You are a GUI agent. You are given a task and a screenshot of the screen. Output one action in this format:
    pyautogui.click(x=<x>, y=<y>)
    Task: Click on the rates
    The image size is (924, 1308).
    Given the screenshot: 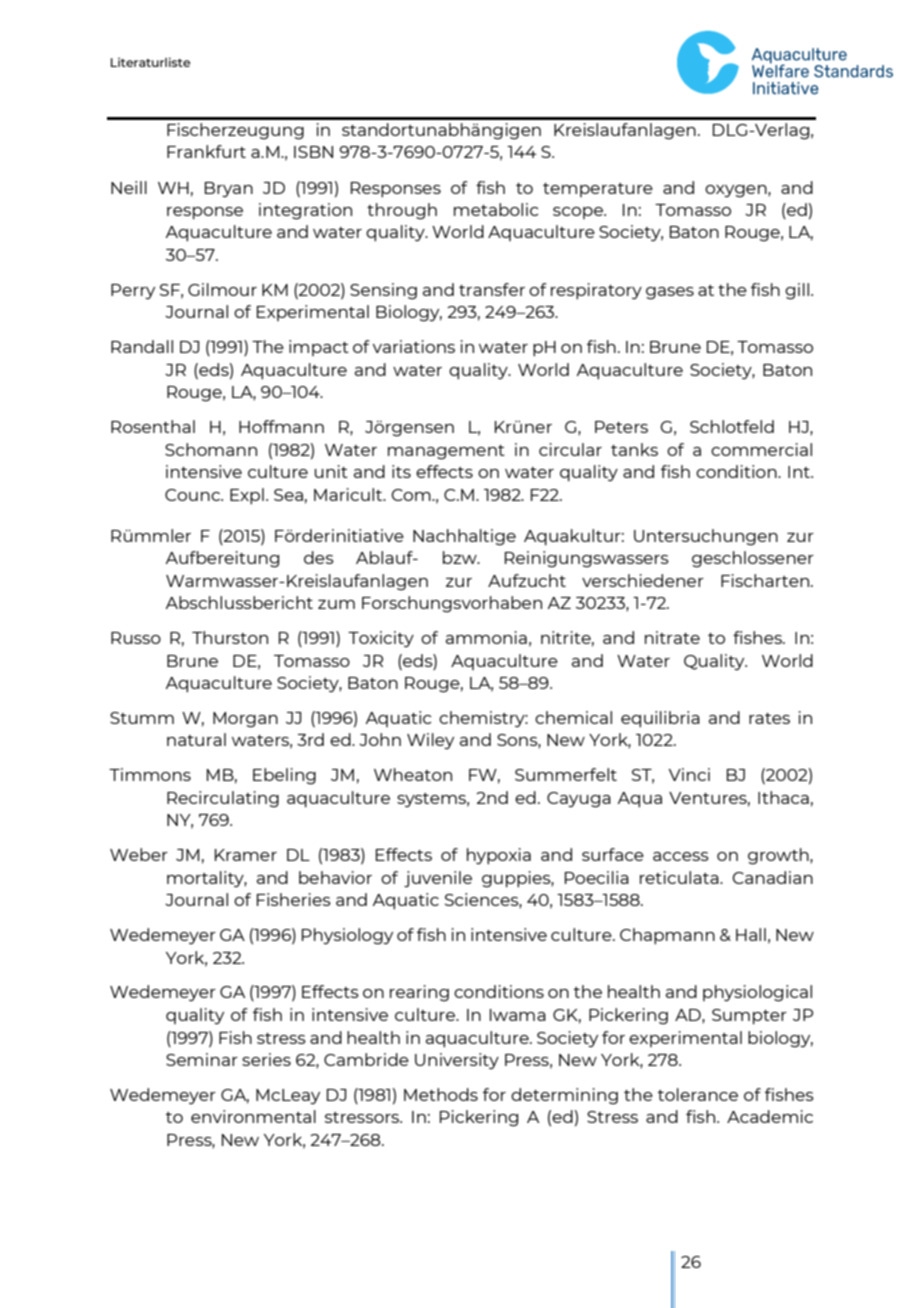 What is the action you would take?
    pyautogui.click(x=769, y=718)
